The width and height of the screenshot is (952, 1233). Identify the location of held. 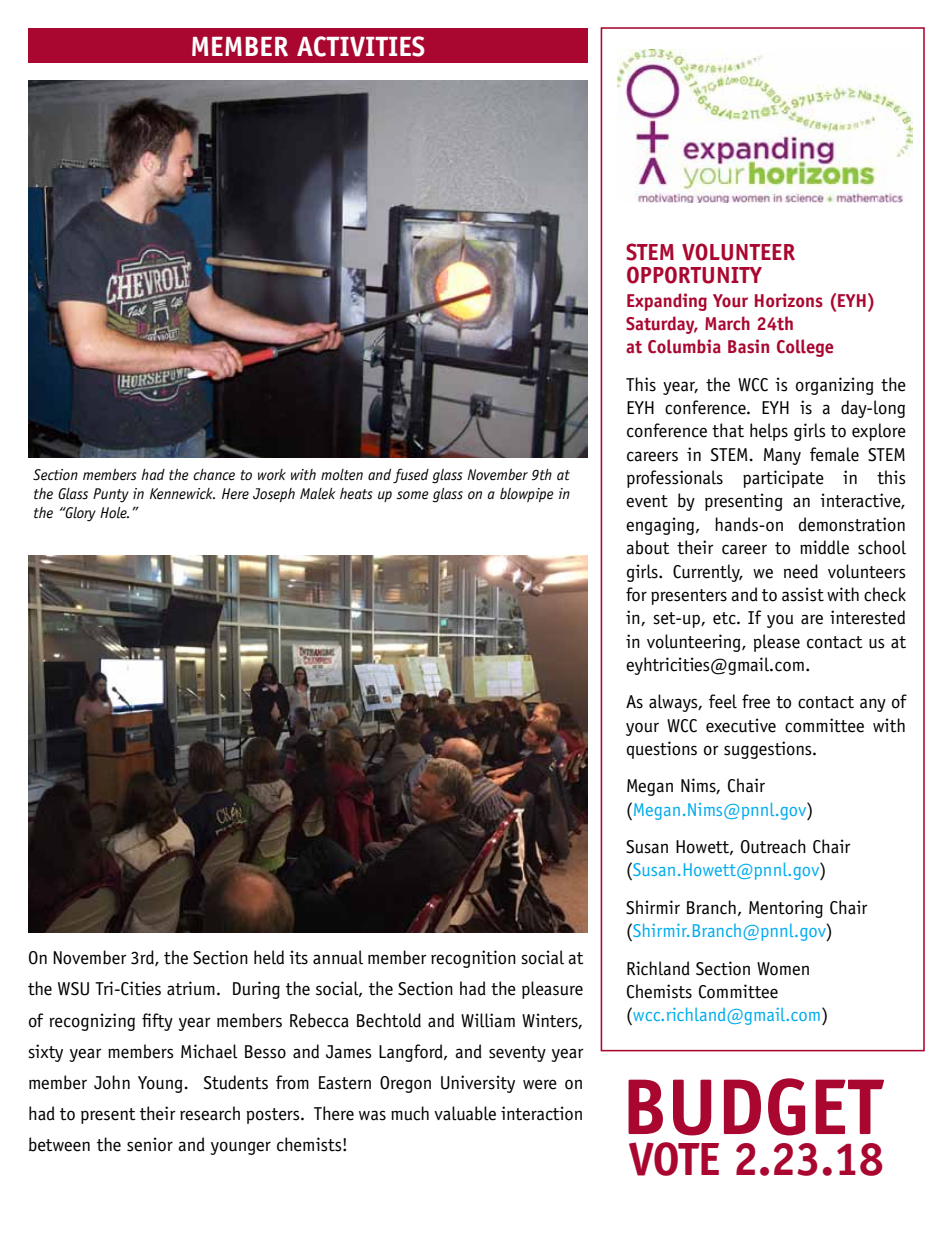
(269, 957).
